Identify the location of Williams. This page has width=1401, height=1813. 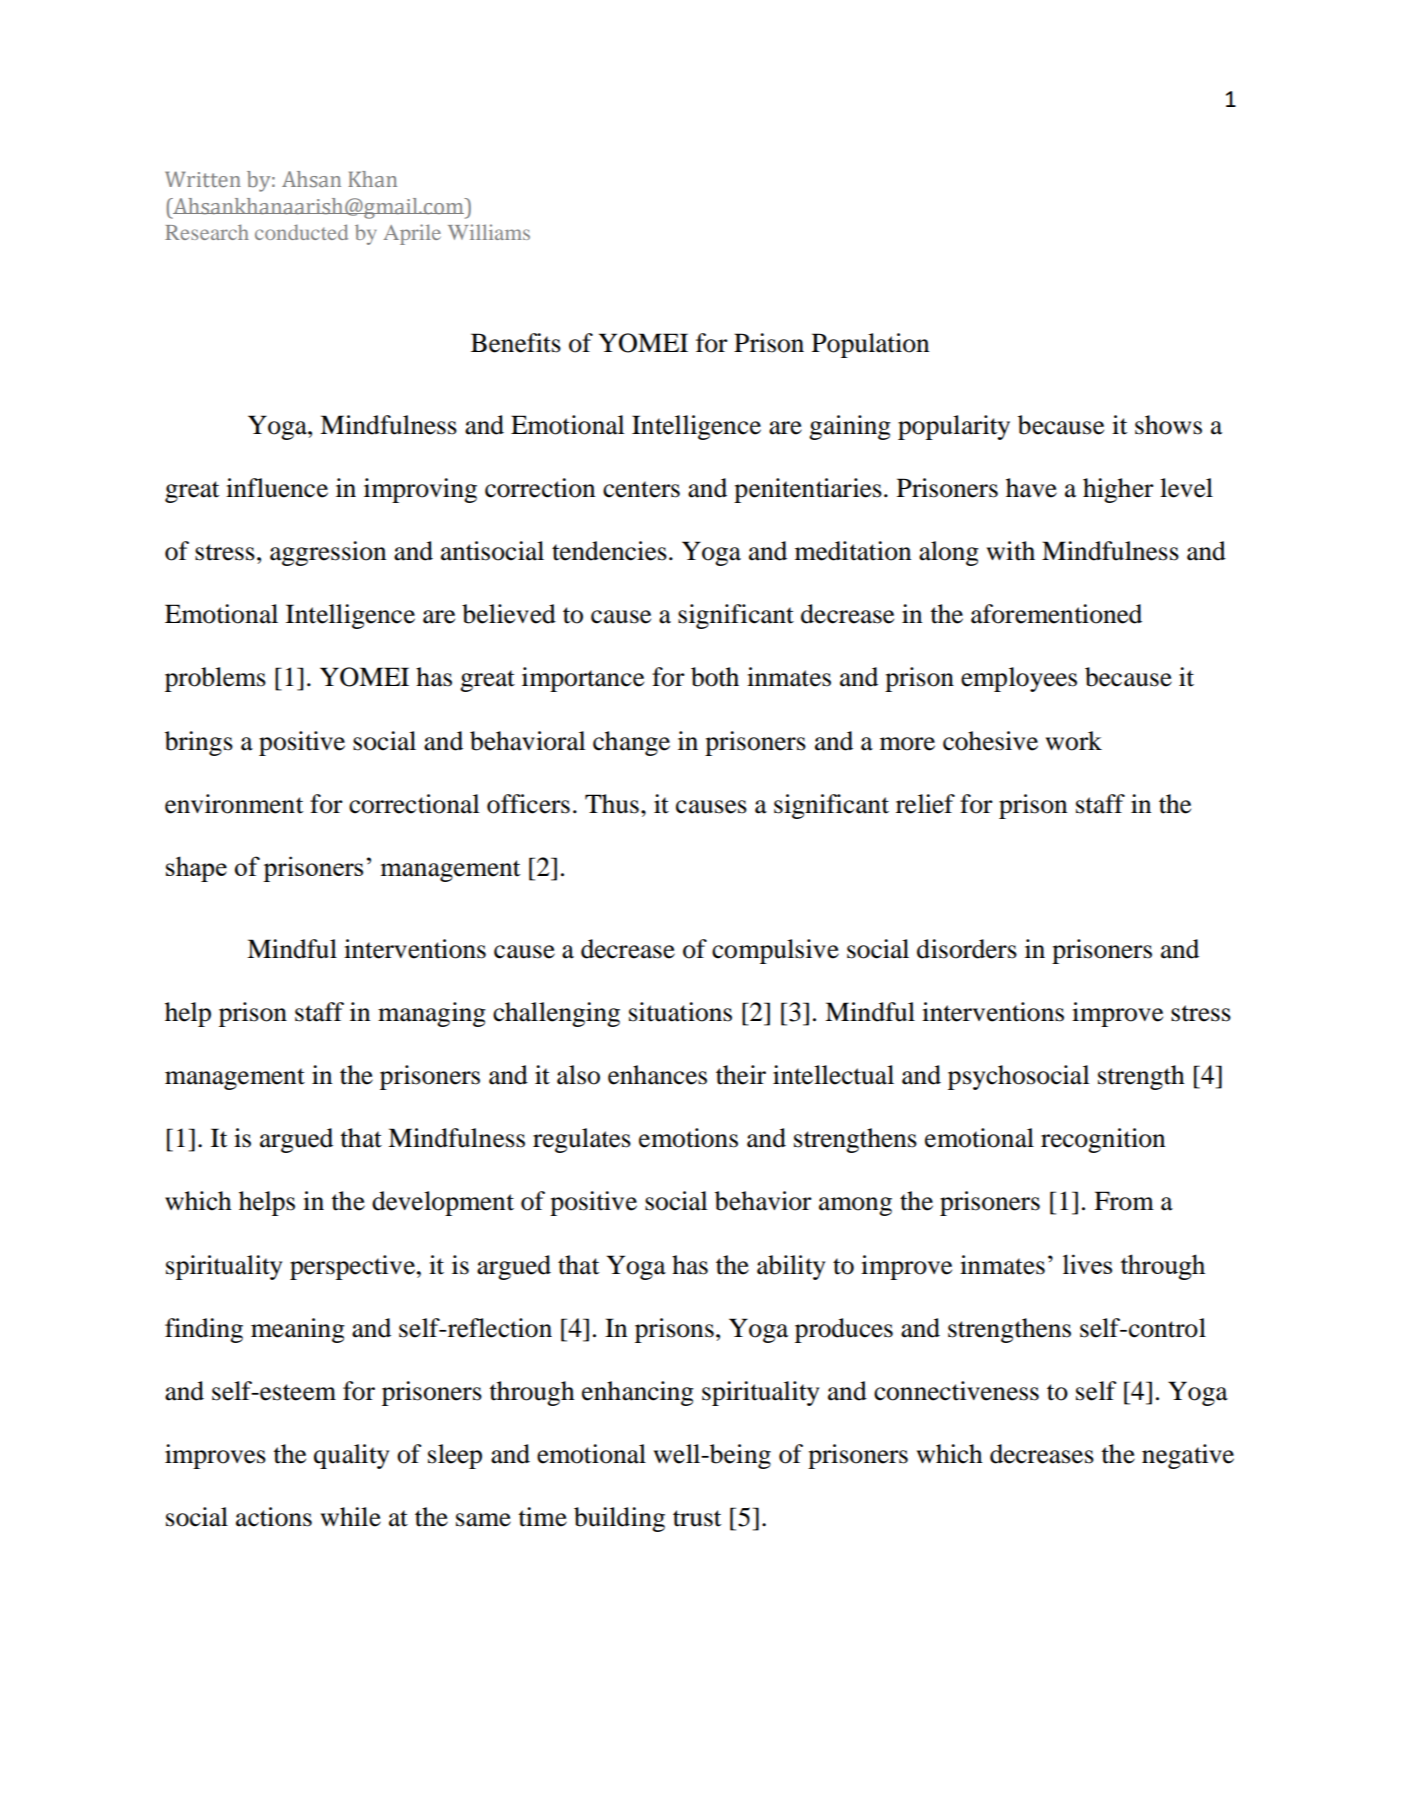
(489, 232).
